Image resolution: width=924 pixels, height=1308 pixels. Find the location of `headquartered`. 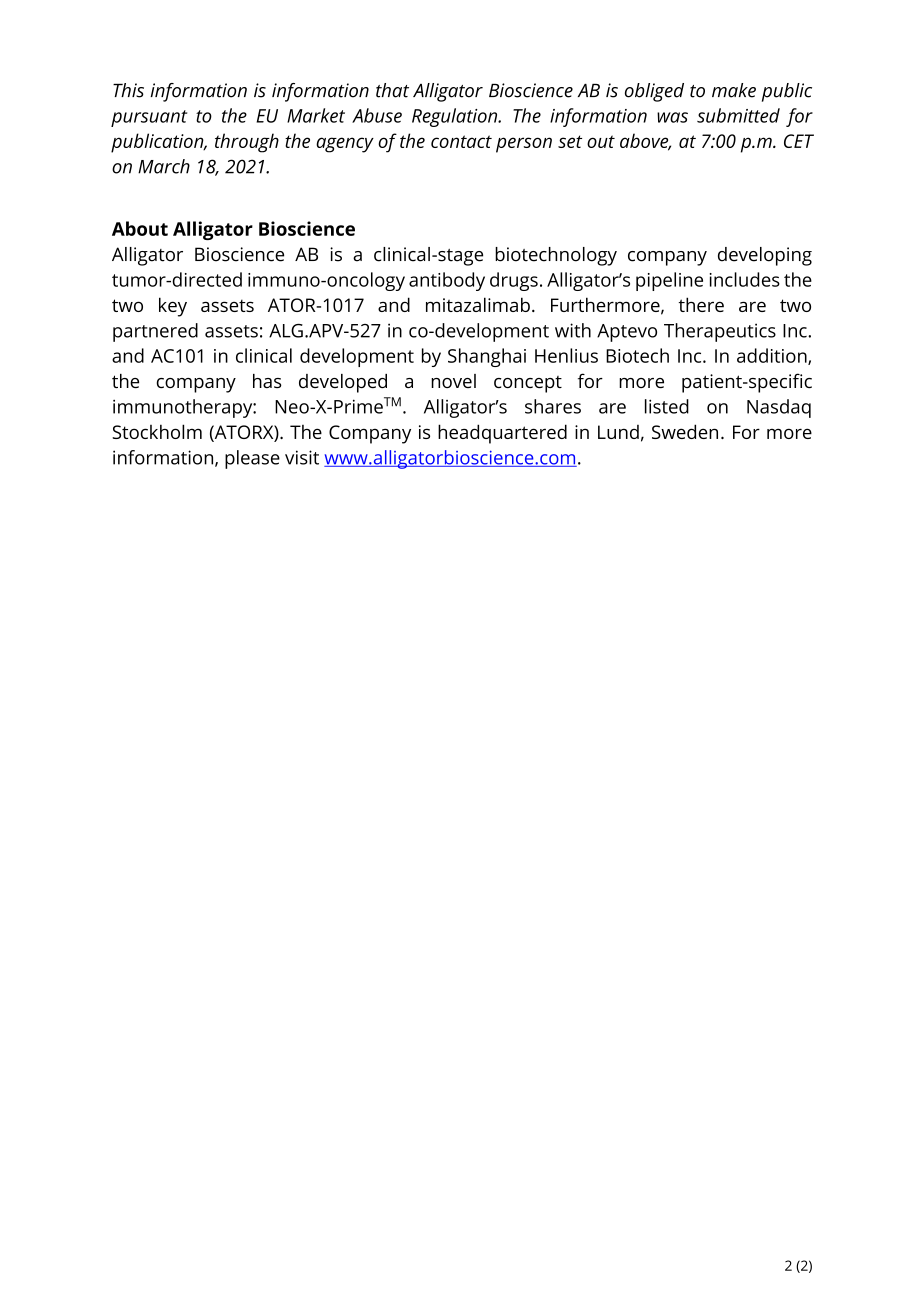

headquartered is located at coordinates (502, 434).
